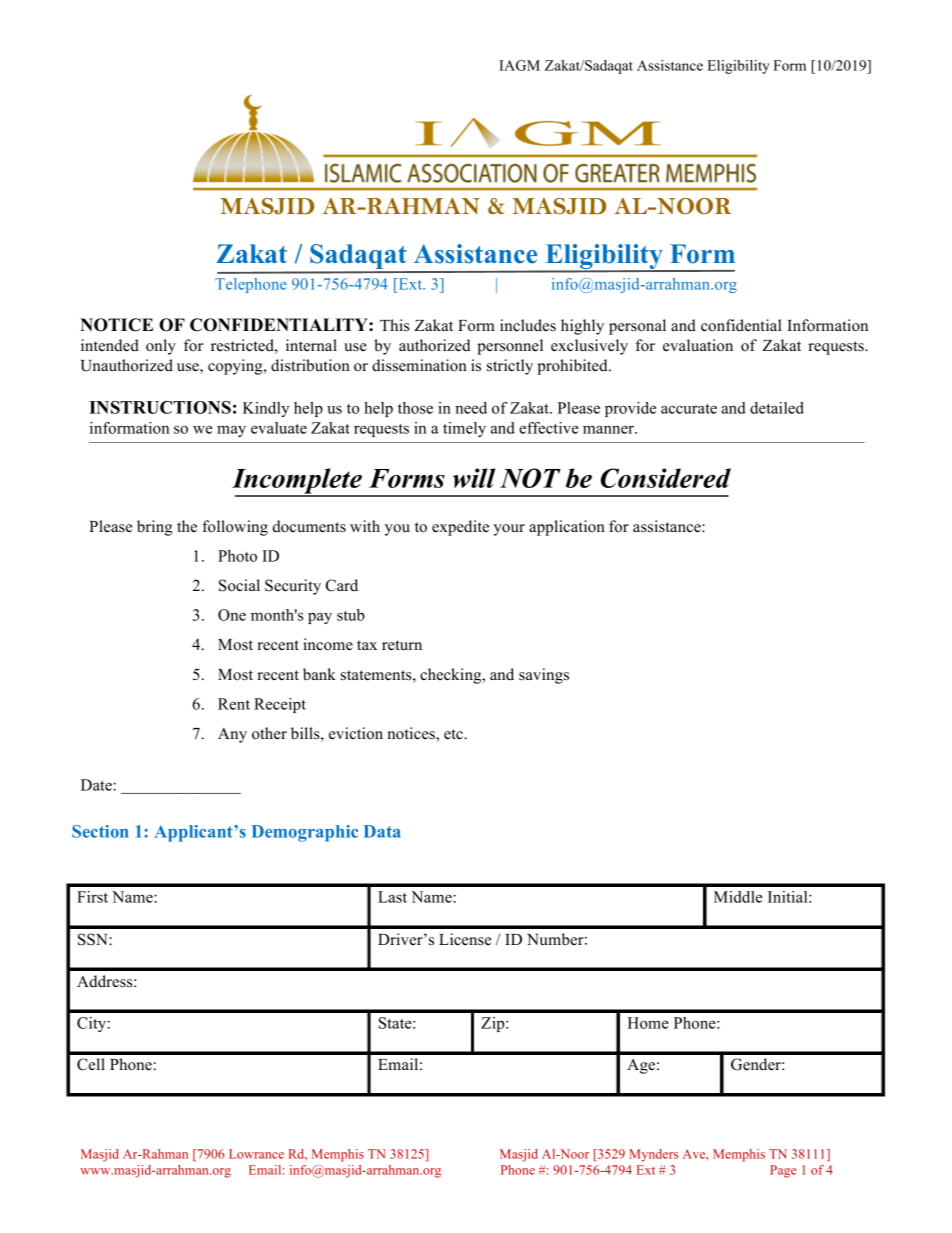 This image has width=952, height=1233. Describe the element at coordinates (92, 897) in the image. I see `First` at that location.
